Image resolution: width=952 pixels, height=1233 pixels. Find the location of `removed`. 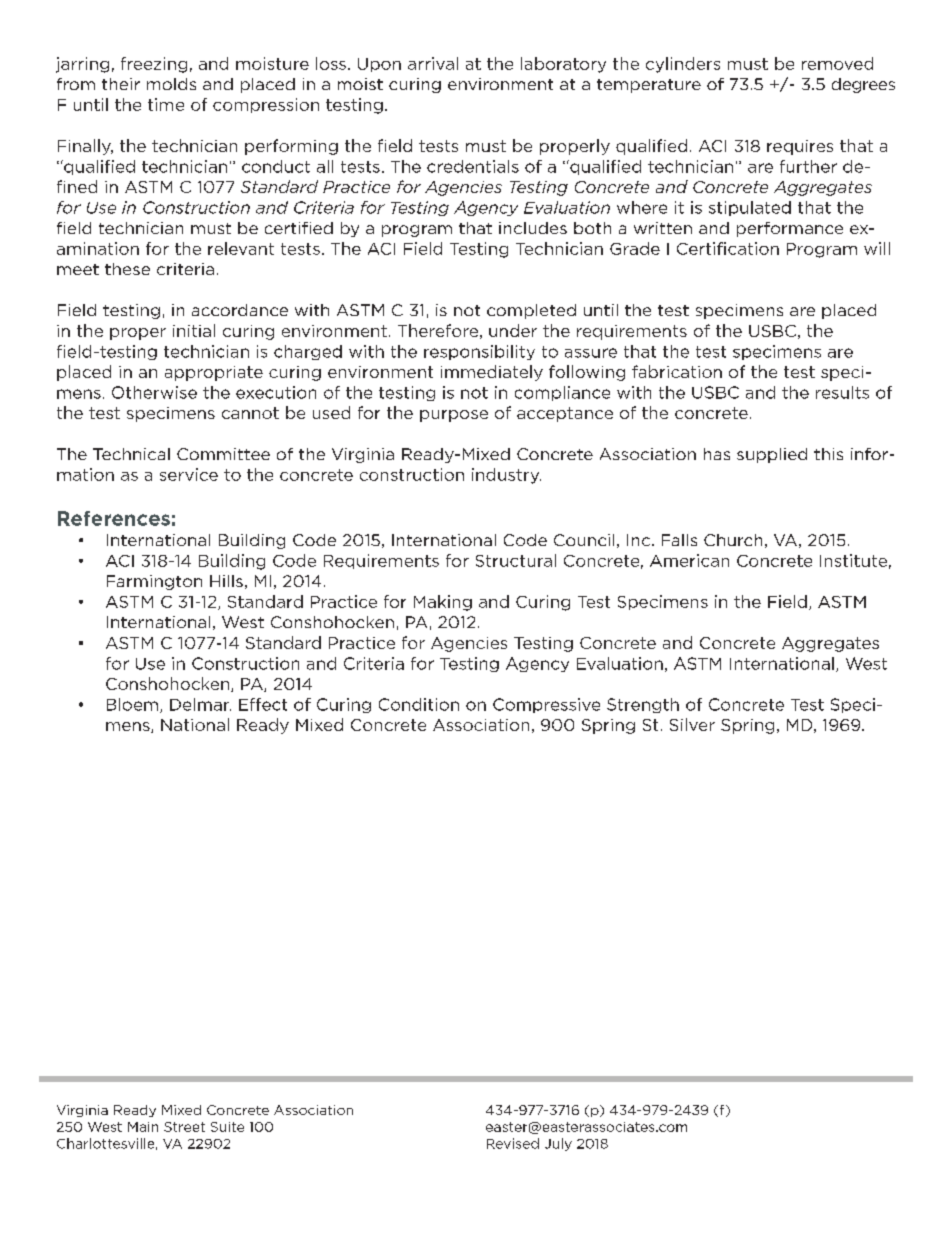

removed is located at coordinates (837, 63).
